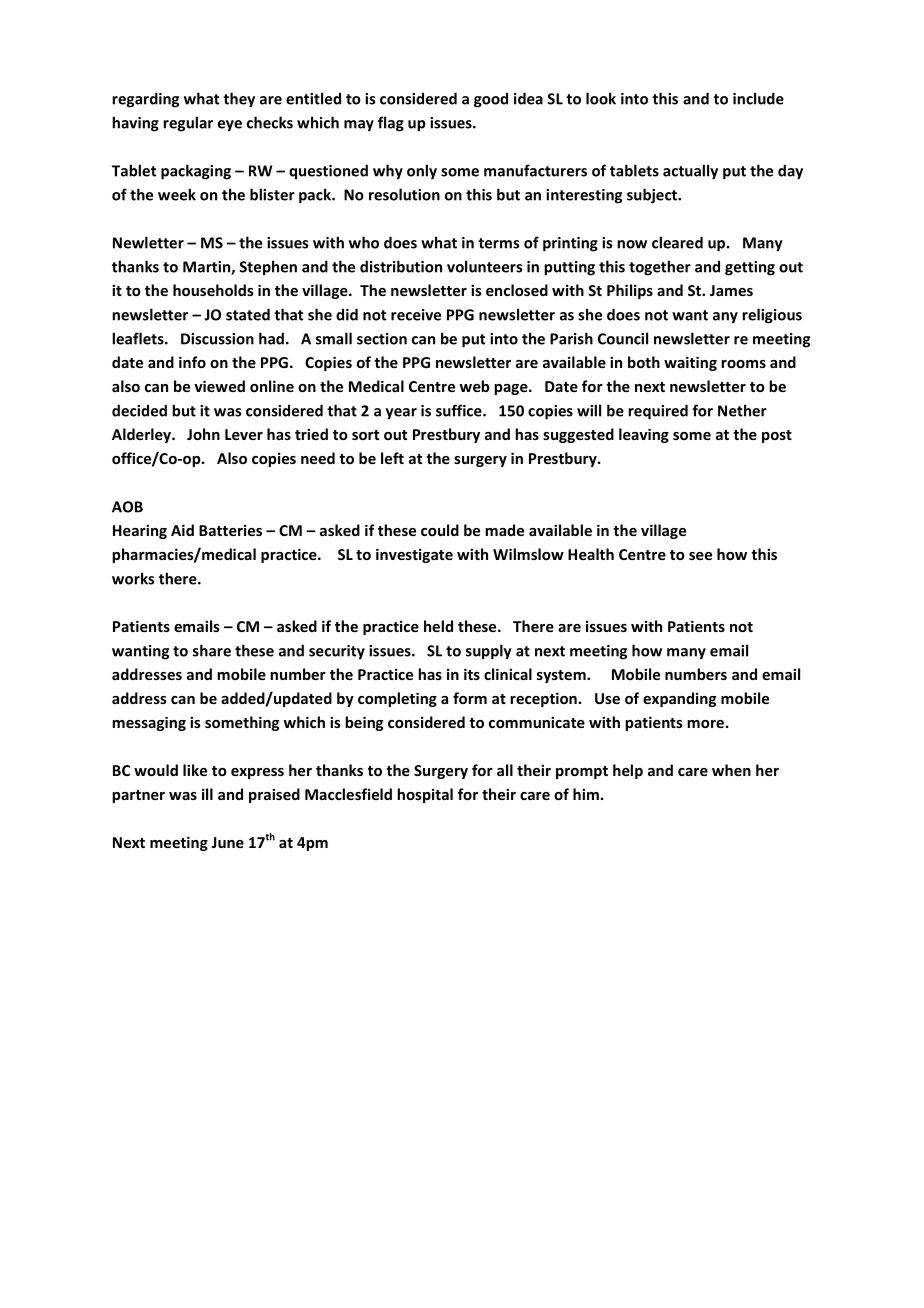 The image size is (924, 1308). I want to click on post, so click(777, 436).
